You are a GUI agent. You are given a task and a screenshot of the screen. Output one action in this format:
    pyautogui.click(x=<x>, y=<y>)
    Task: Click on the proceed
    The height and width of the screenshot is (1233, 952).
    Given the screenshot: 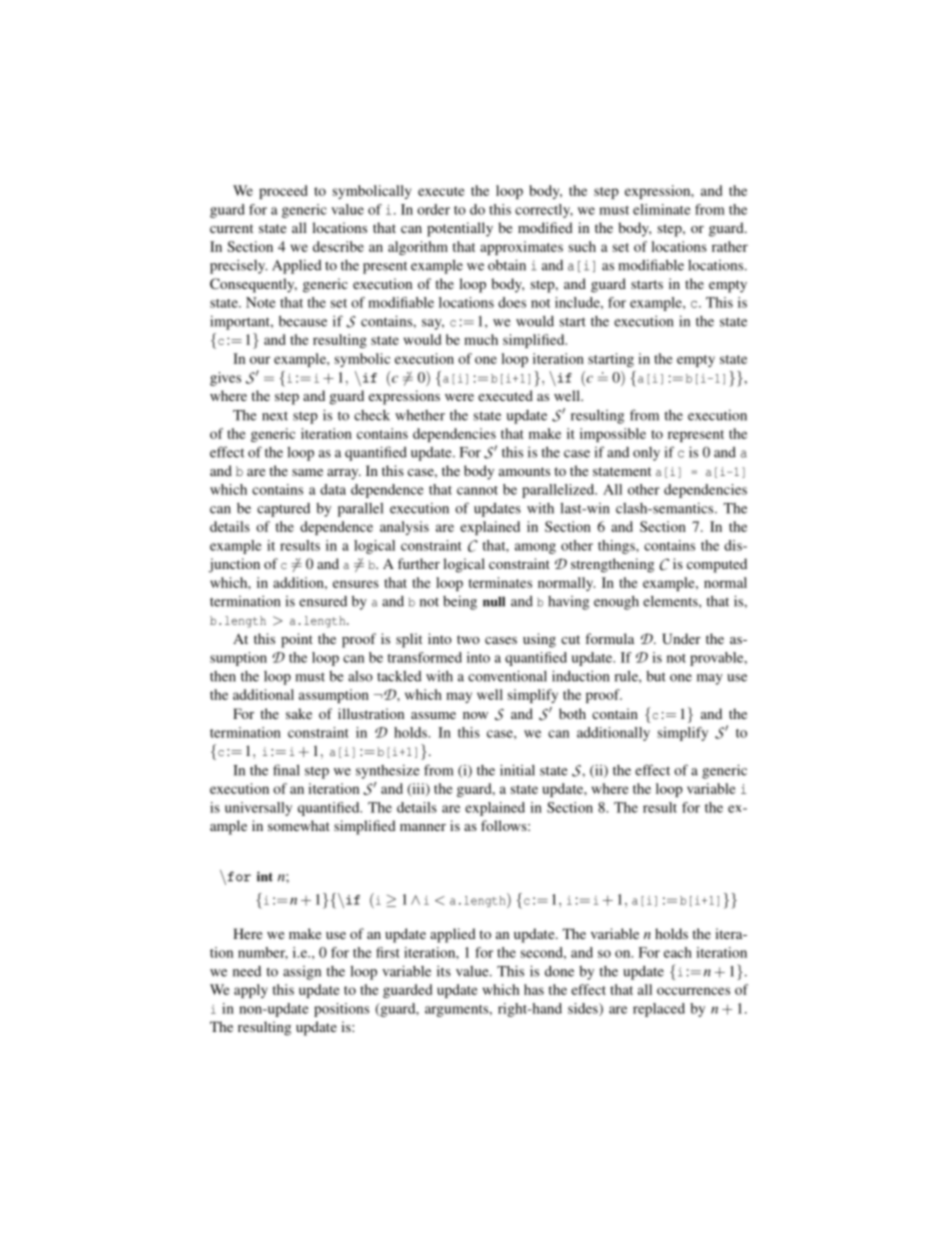 What is the action you would take?
    pyautogui.click(x=283, y=192)
